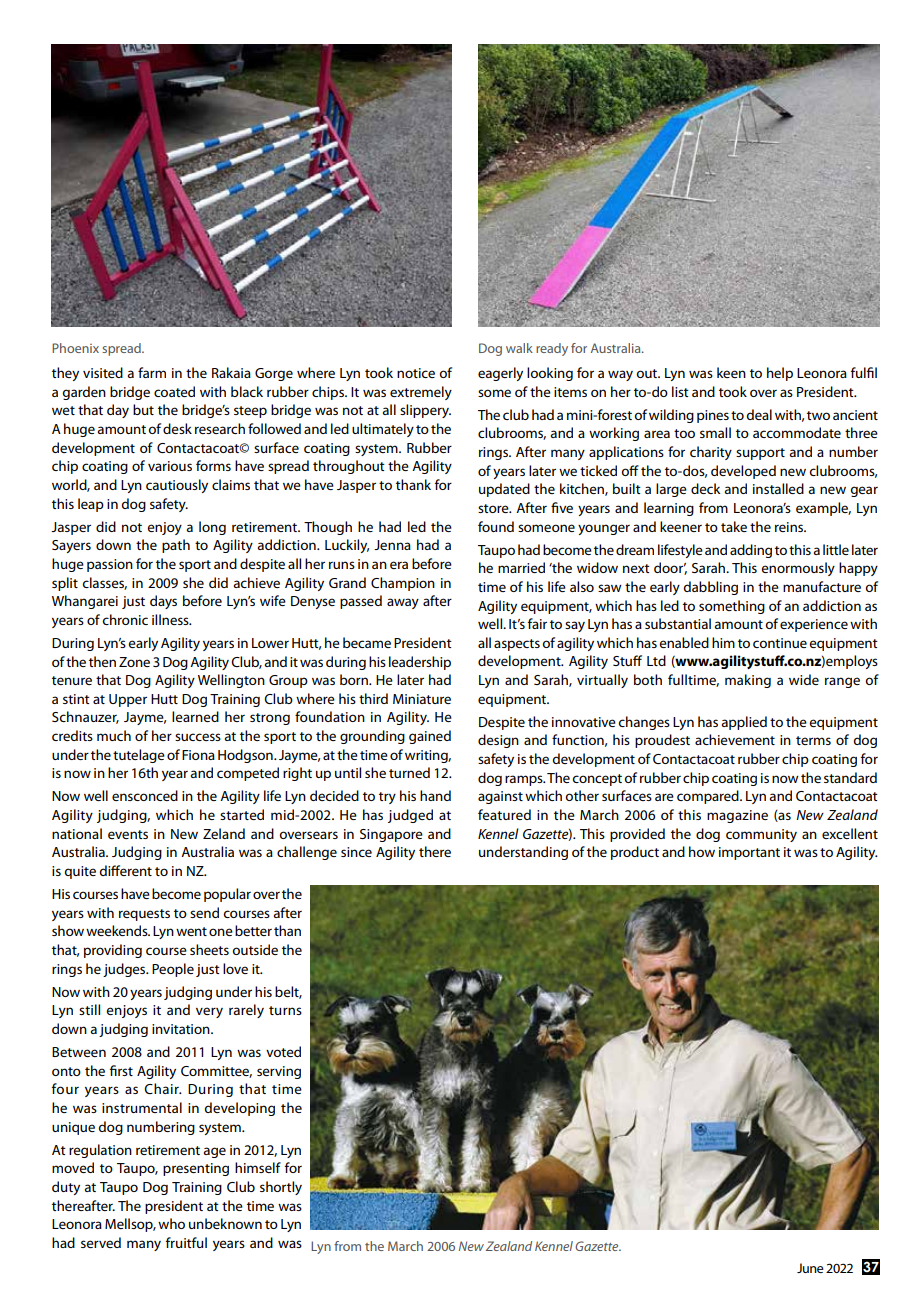 The height and width of the screenshot is (1308, 924). What do you see at coordinates (356, 852) in the screenshot?
I see `since` at bounding box center [356, 852].
